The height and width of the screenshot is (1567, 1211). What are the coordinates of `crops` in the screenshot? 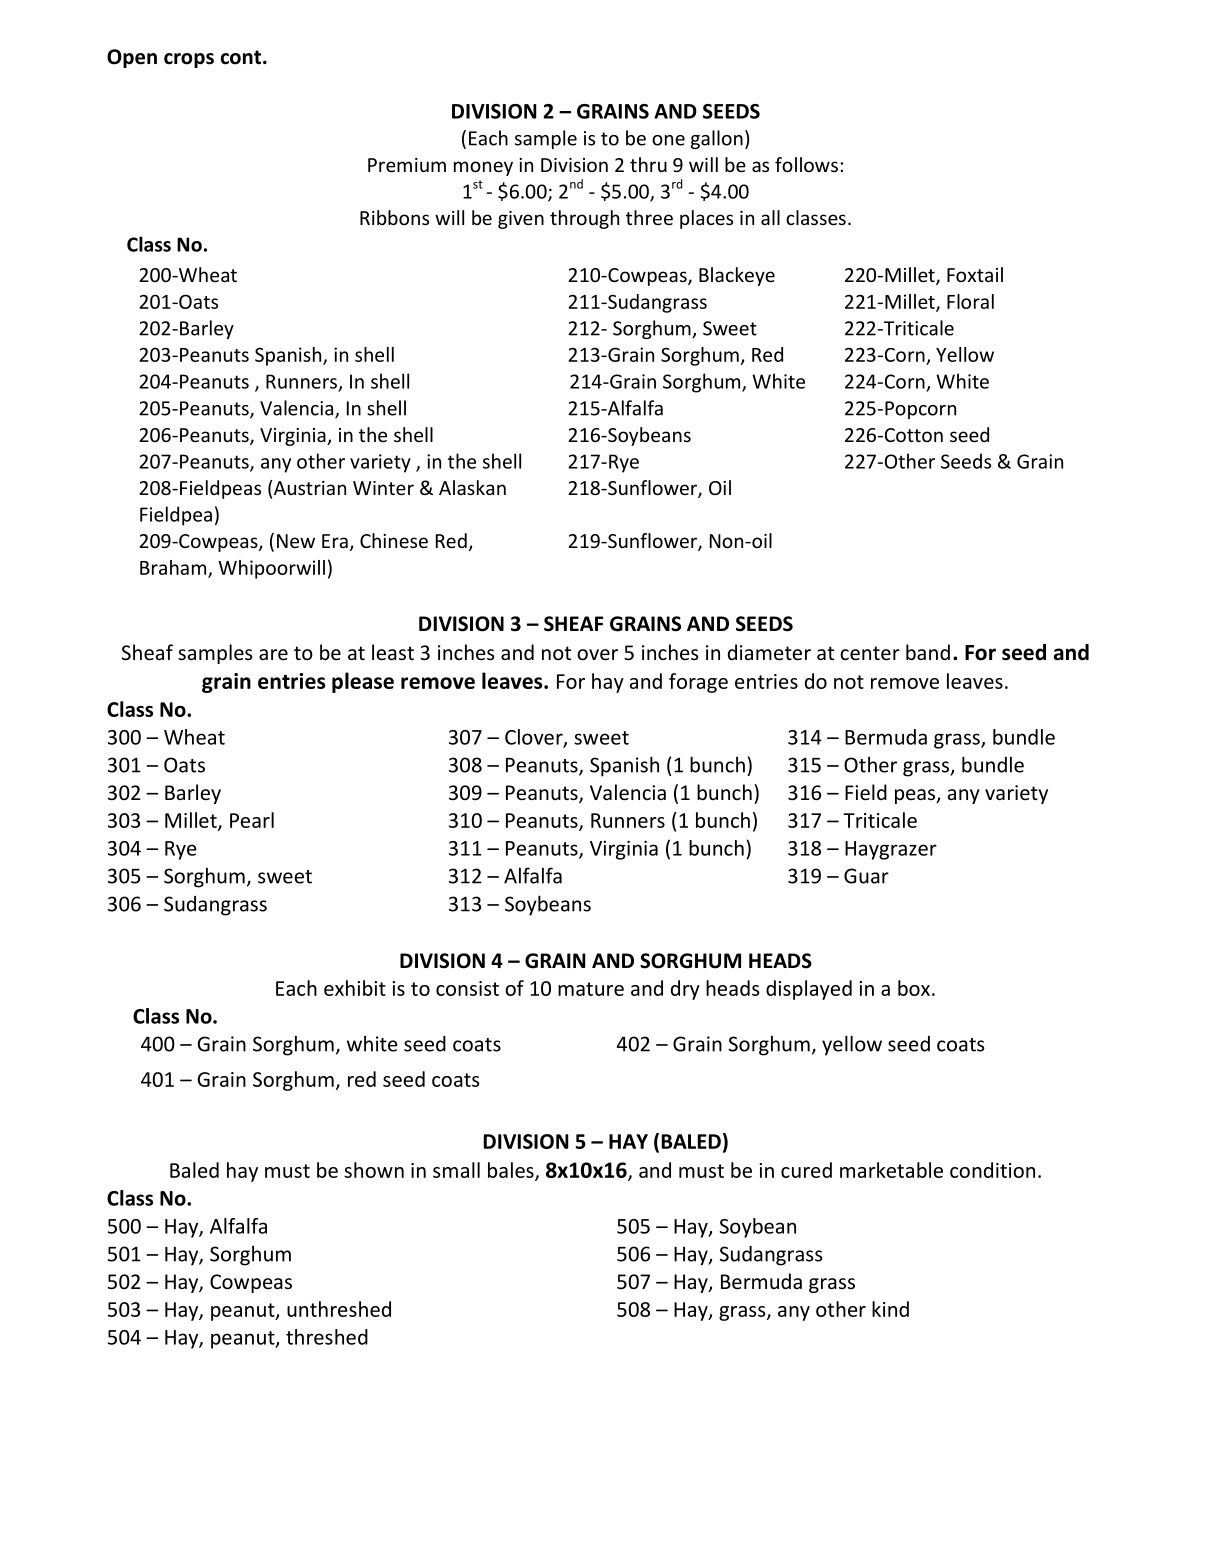 It's located at (189, 60).
